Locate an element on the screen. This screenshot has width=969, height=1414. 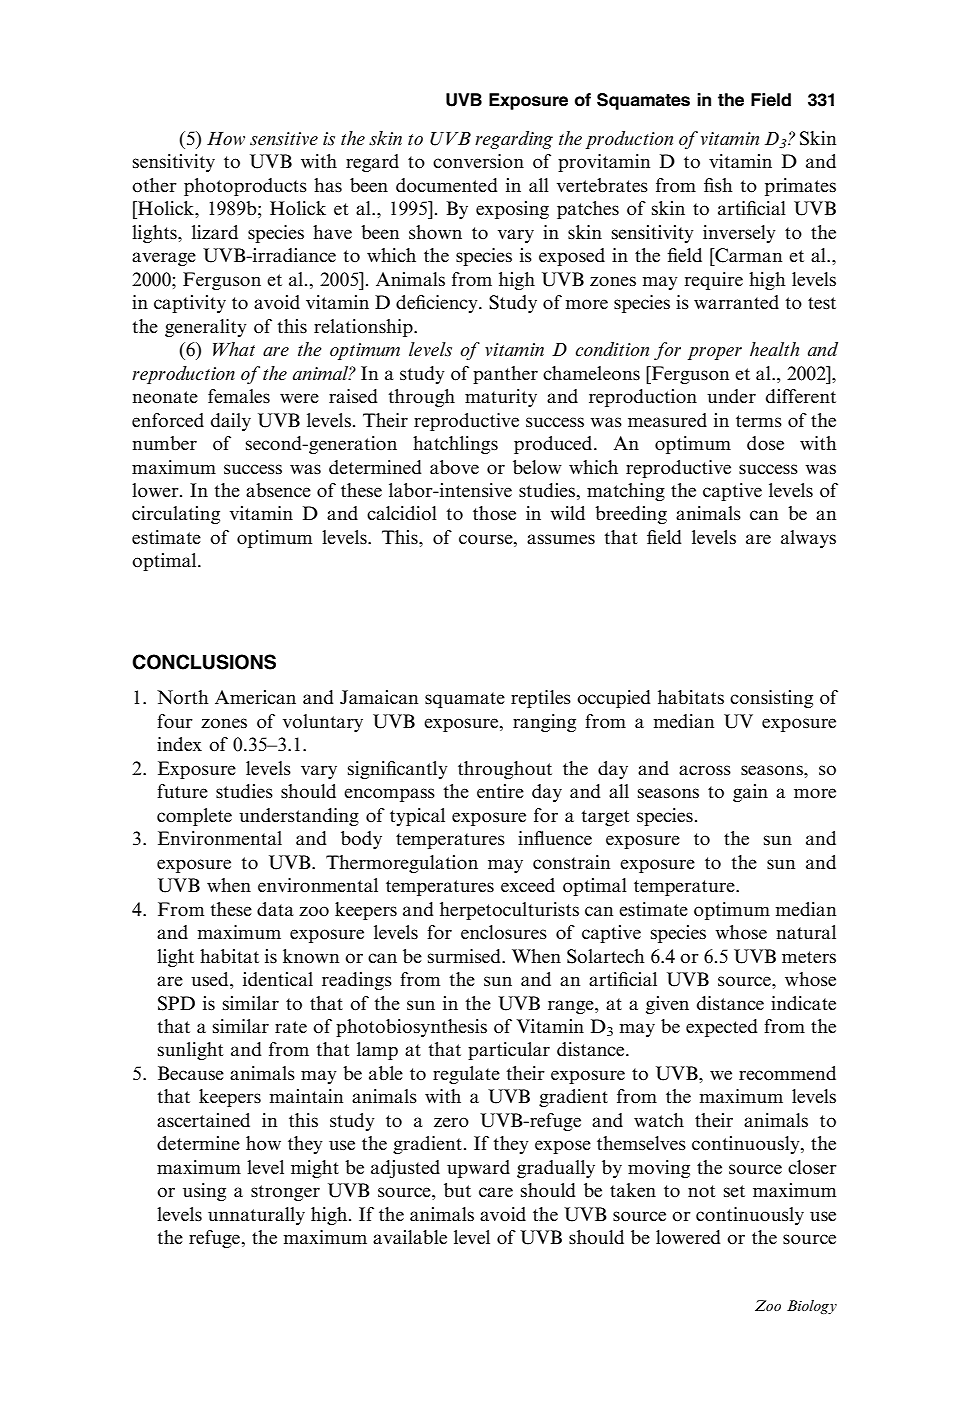
primates is located at coordinates (800, 187).
